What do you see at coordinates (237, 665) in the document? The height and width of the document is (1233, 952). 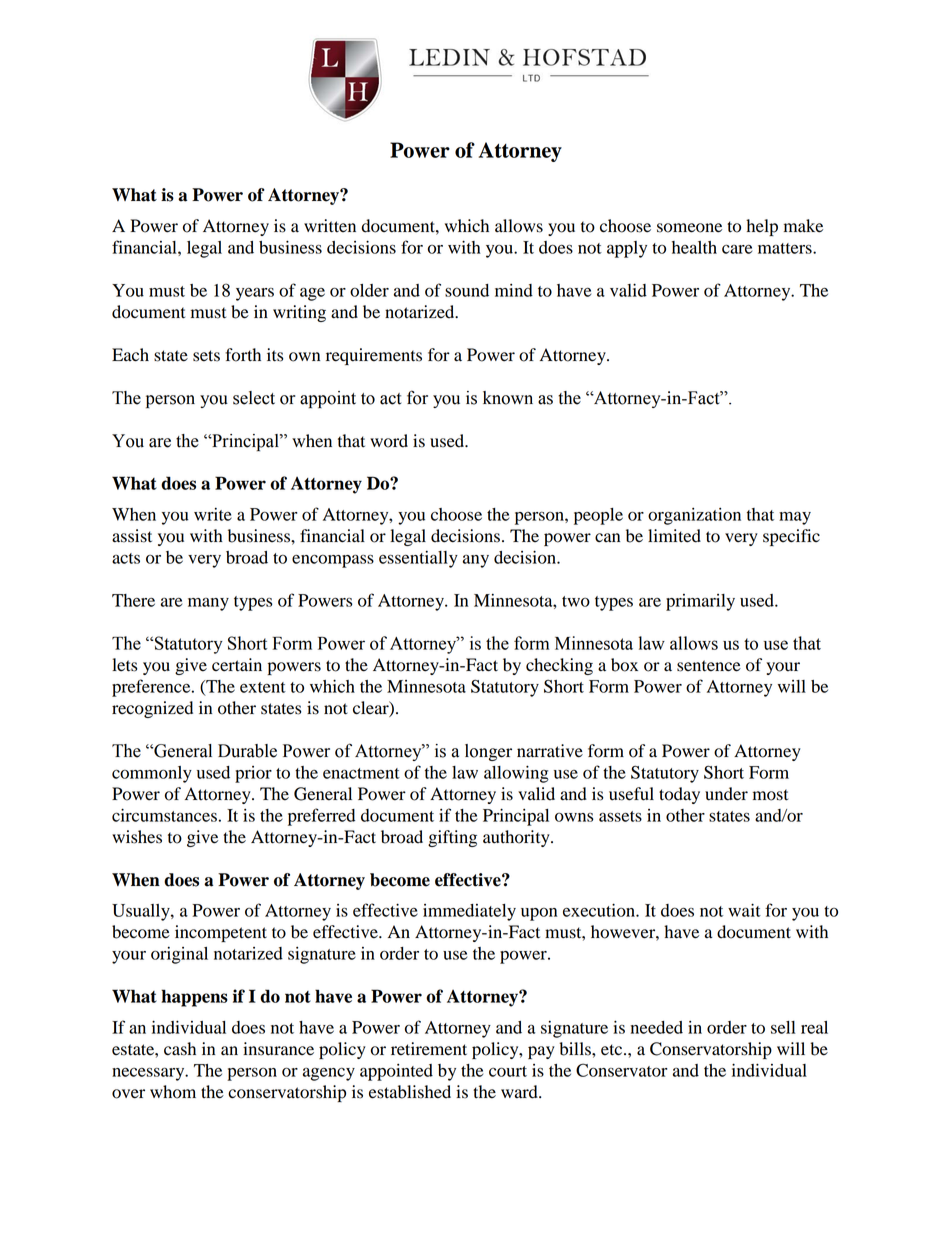 I see `certain` at bounding box center [237, 665].
